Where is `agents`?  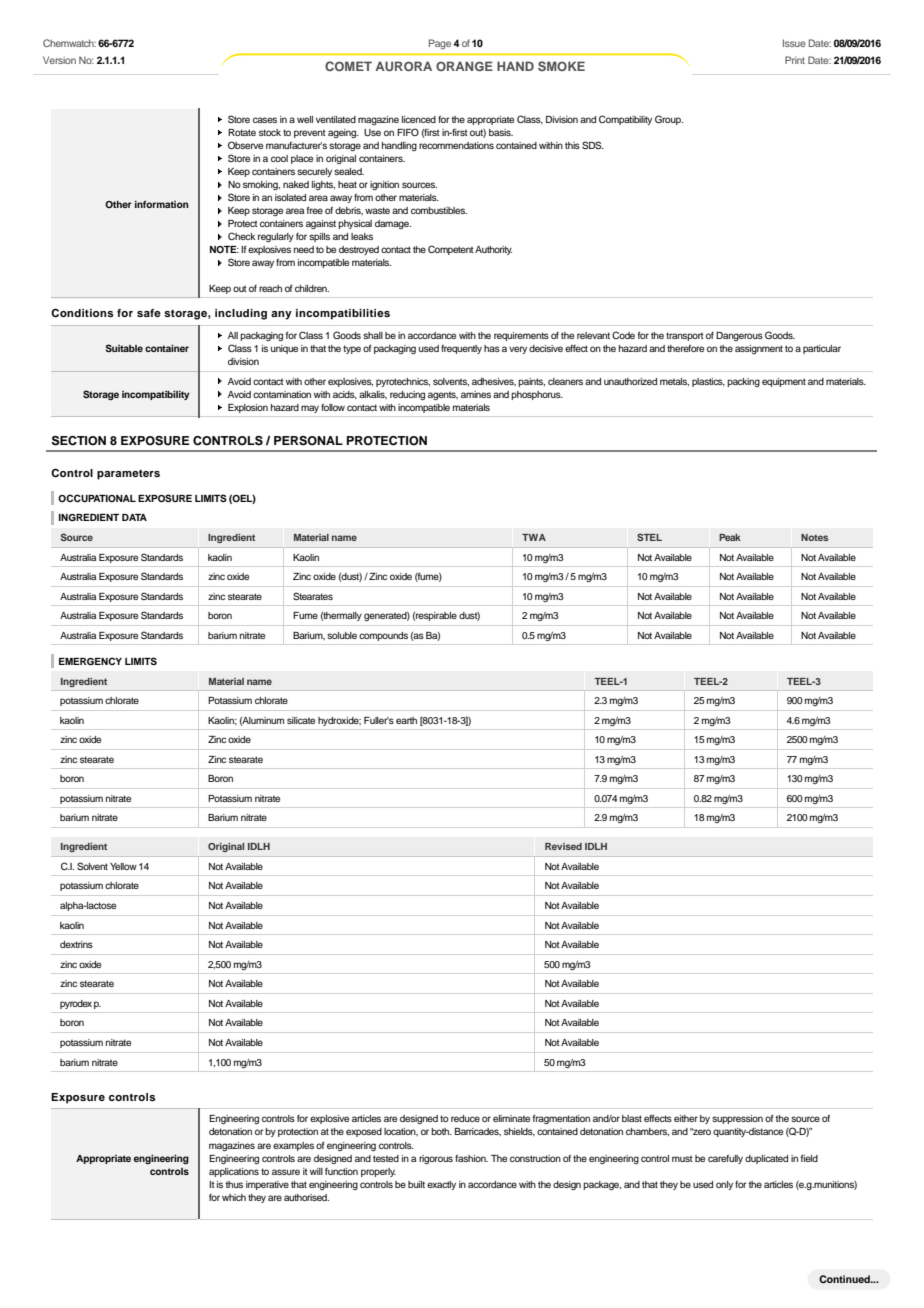 agents is located at coordinates (443, 396).
